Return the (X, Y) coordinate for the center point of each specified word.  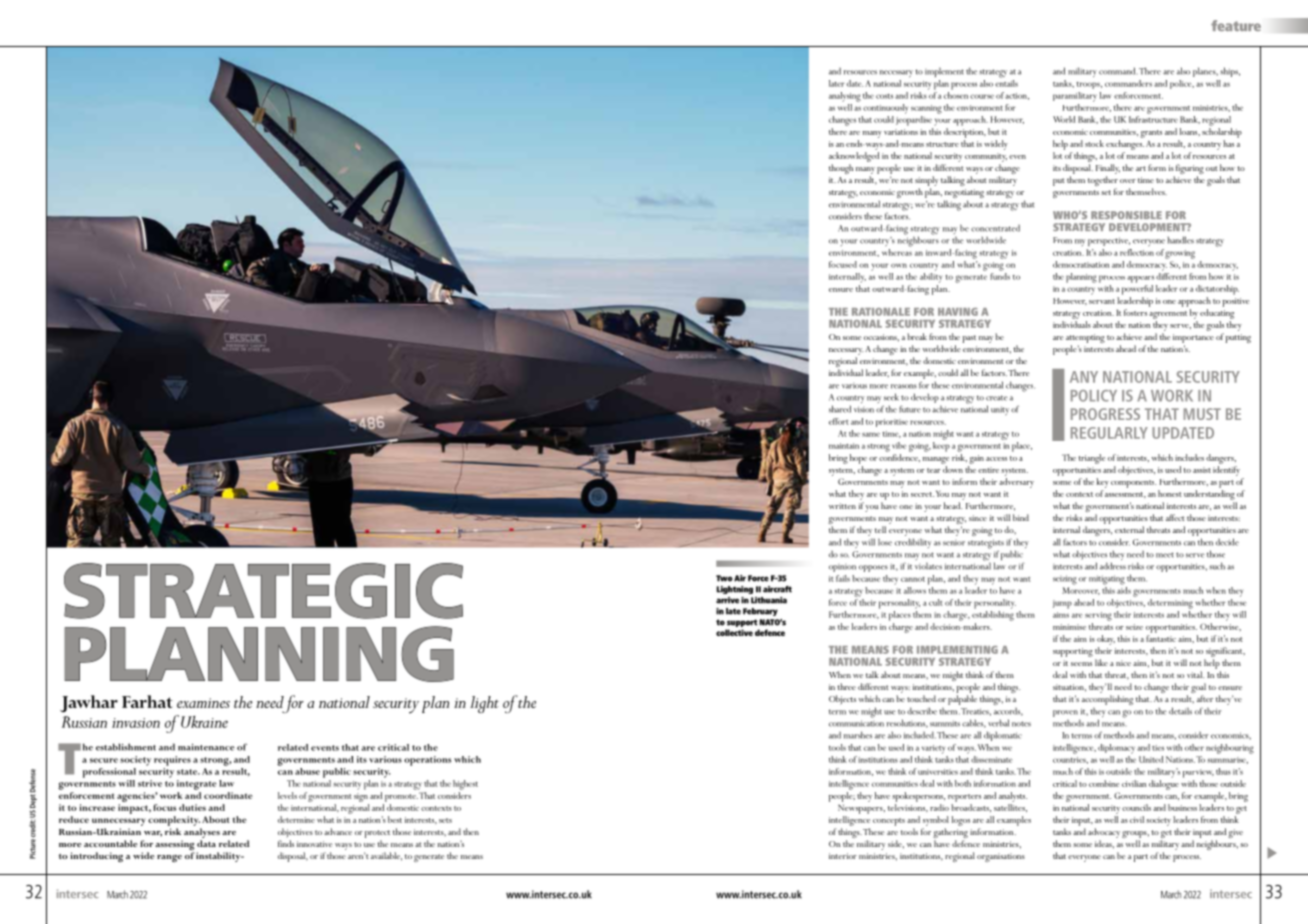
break (917, 336)
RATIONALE (881, 312)
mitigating (1107, 580)
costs (884, 96)
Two (724, 578)
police (1182, 84)
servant (1102, 301)
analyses (202, 833)
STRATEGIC (263, 591)
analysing (845, 97)
